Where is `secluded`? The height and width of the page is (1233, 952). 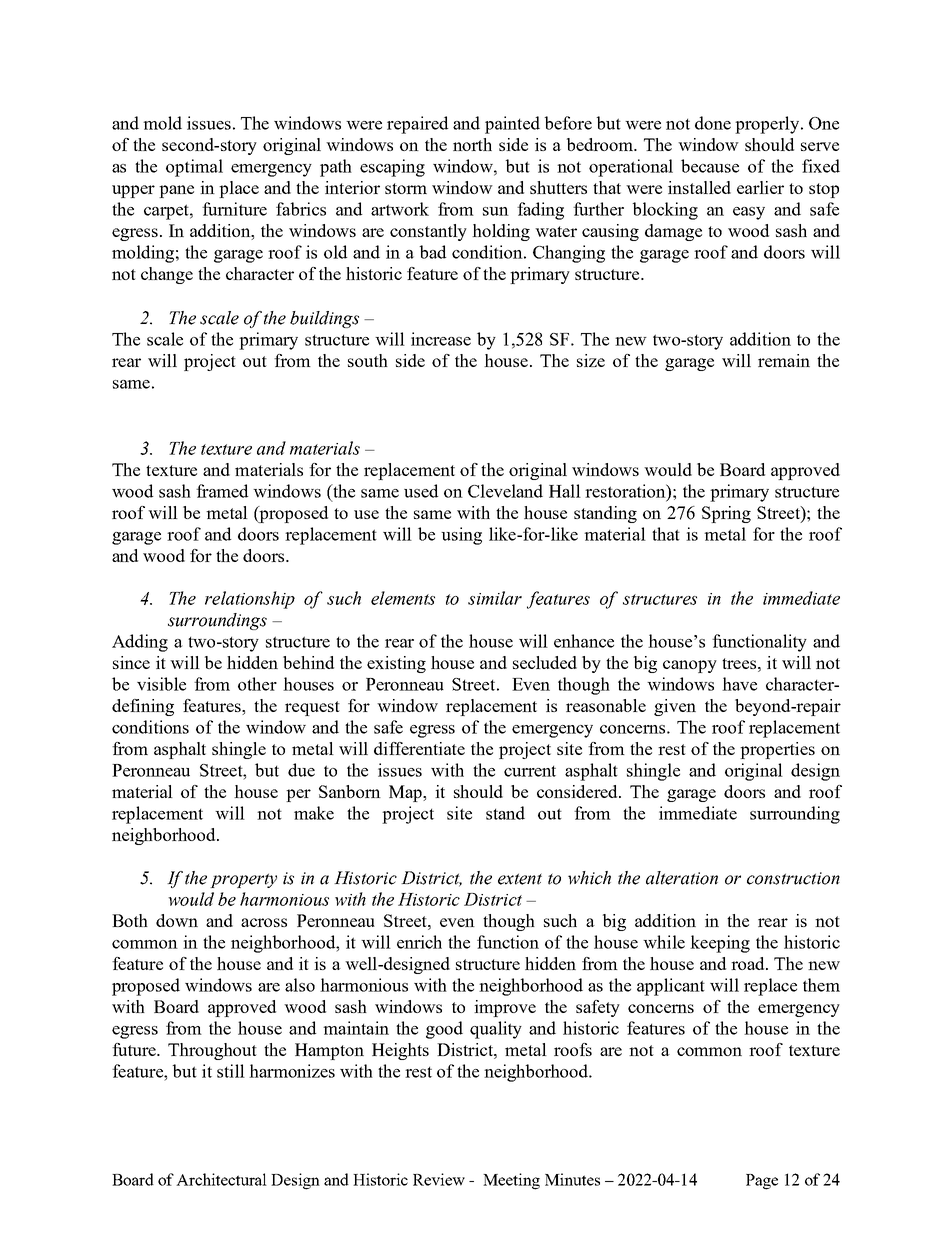 secluded is located at coordinates (545, 662).
